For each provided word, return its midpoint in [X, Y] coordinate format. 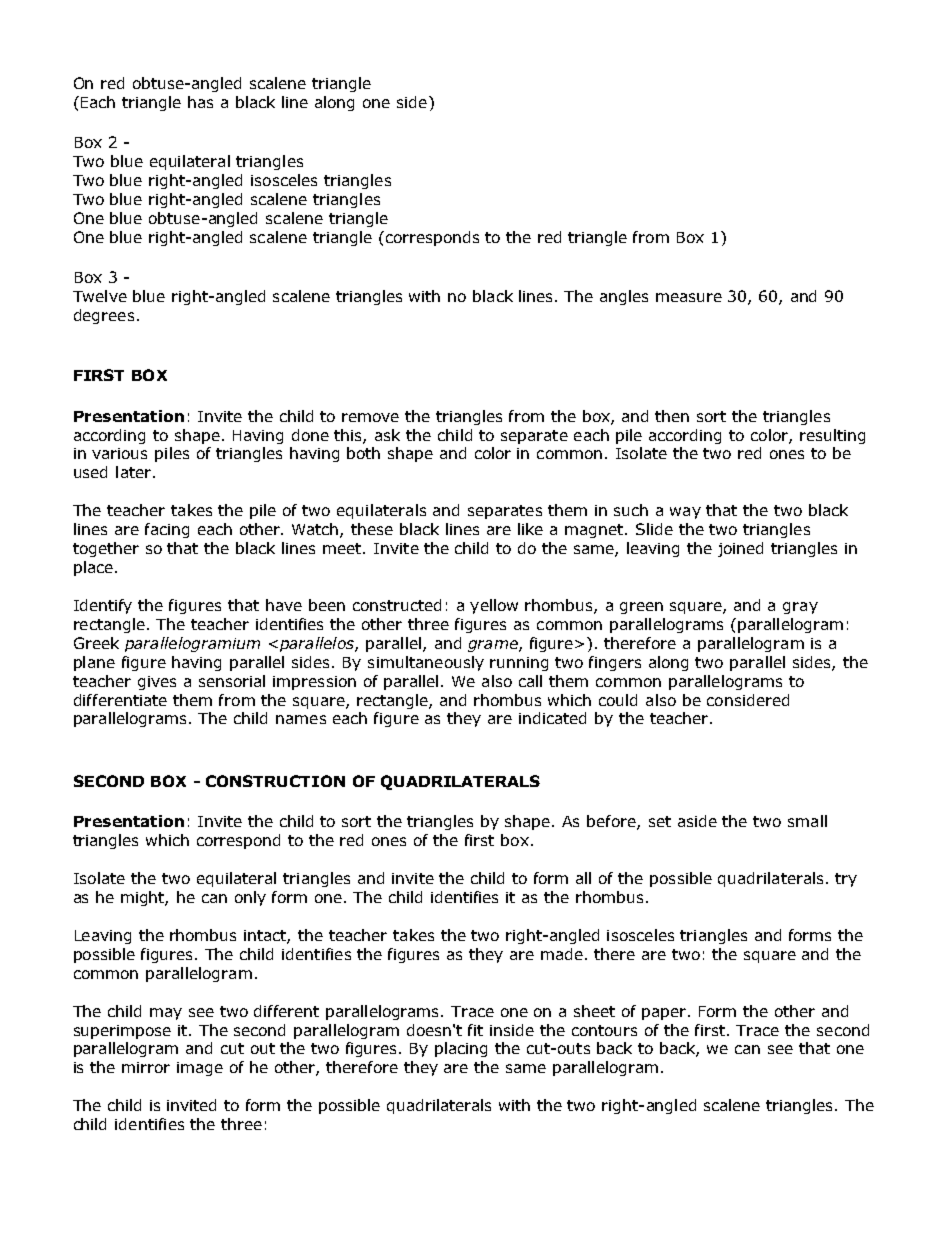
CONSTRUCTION [275, 781]
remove [370, 417]
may [166, 1014]
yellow [494, 606]
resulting [832, 436]
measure [689, 297]
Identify [103, 606]
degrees [104, 316]
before [612, 822]
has [200, 102]
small [807, 821]
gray [800, 608]
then [672, 416]
